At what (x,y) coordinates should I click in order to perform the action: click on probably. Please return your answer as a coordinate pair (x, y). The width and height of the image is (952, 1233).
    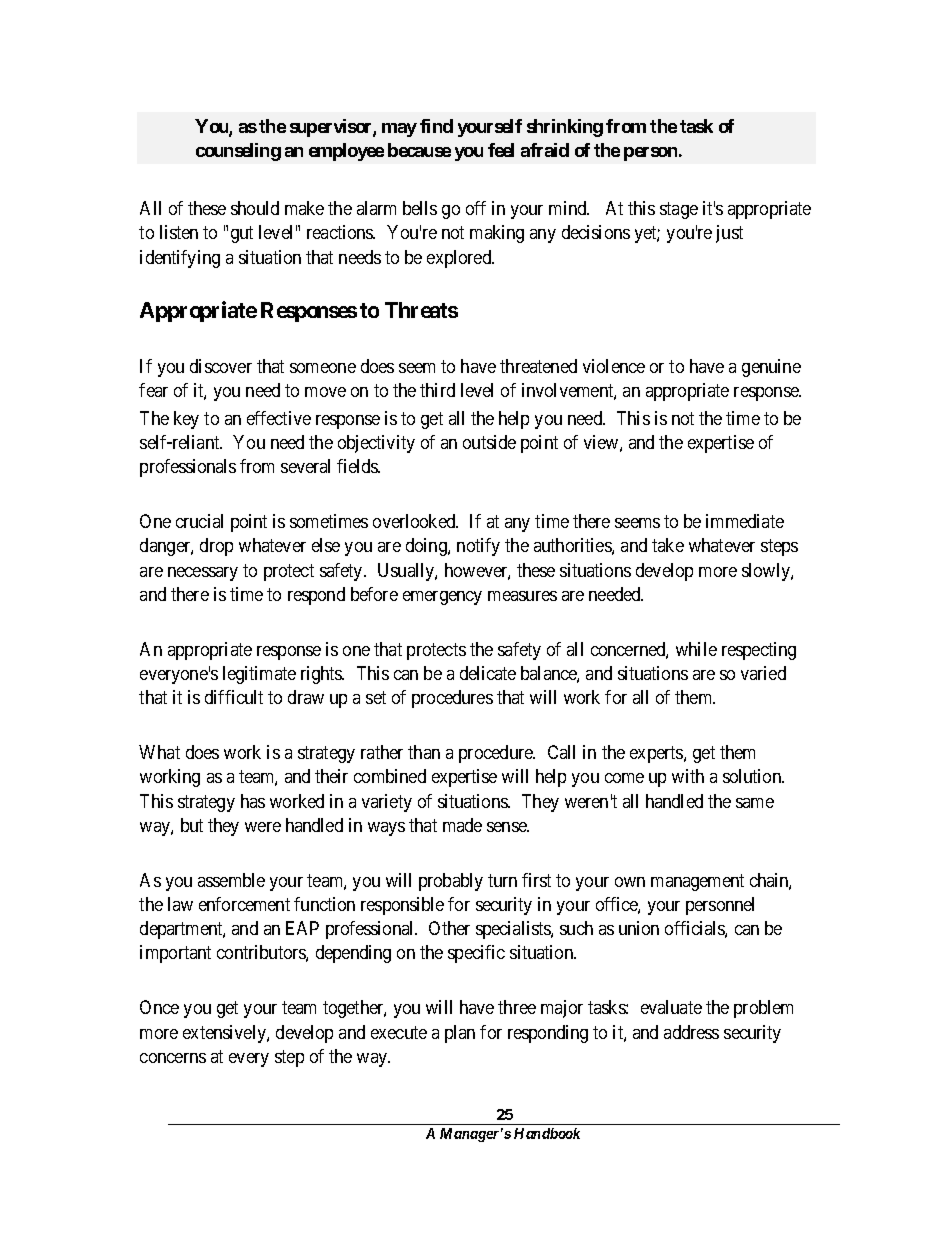
    Looking at the image, I should click on (451, 882).
